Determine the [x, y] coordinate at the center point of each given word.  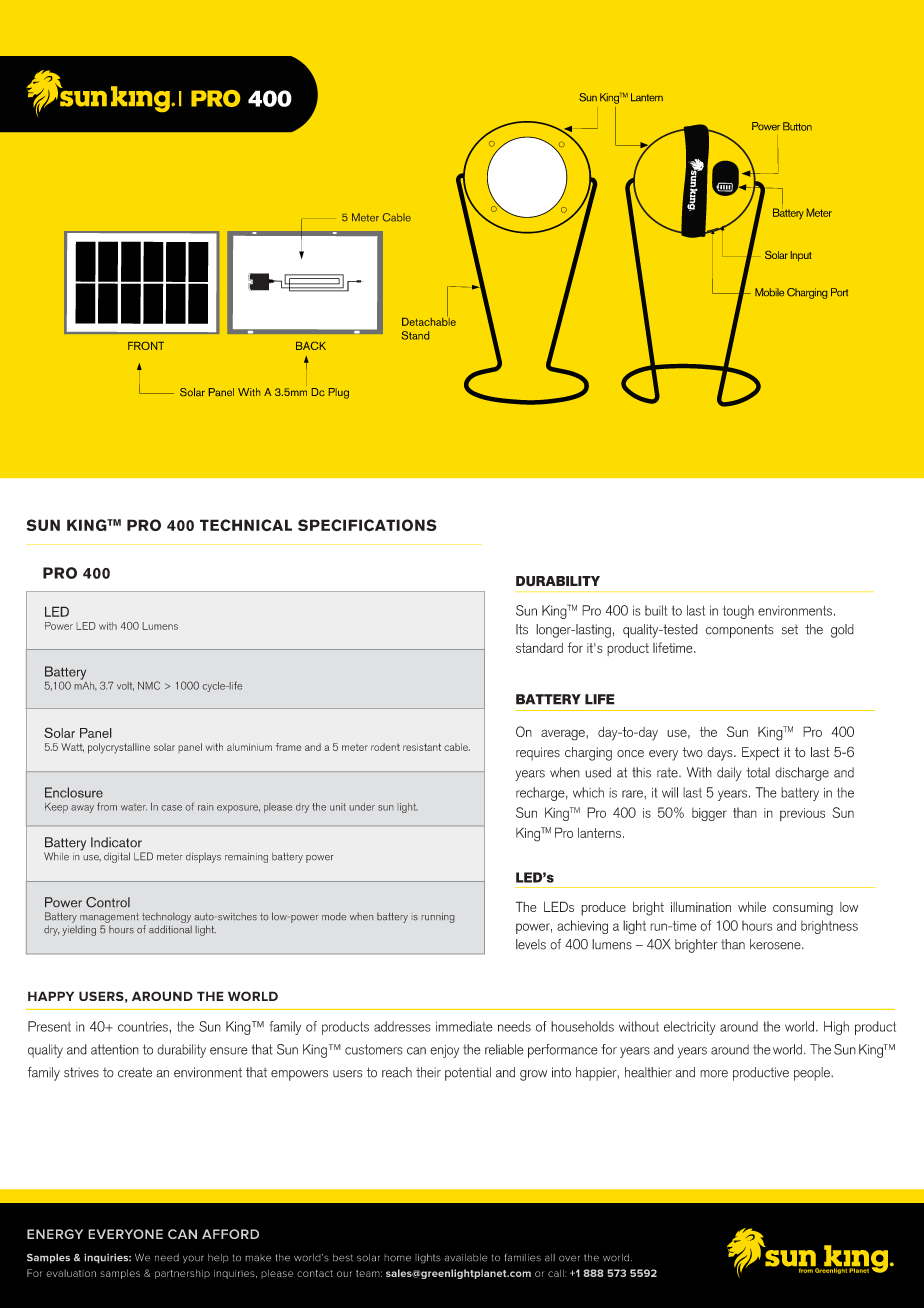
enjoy [444, 1051]
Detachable [429, 320]
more [714, 1074]
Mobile [769, 292]
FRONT [146, 346]
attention [115, 1049]
